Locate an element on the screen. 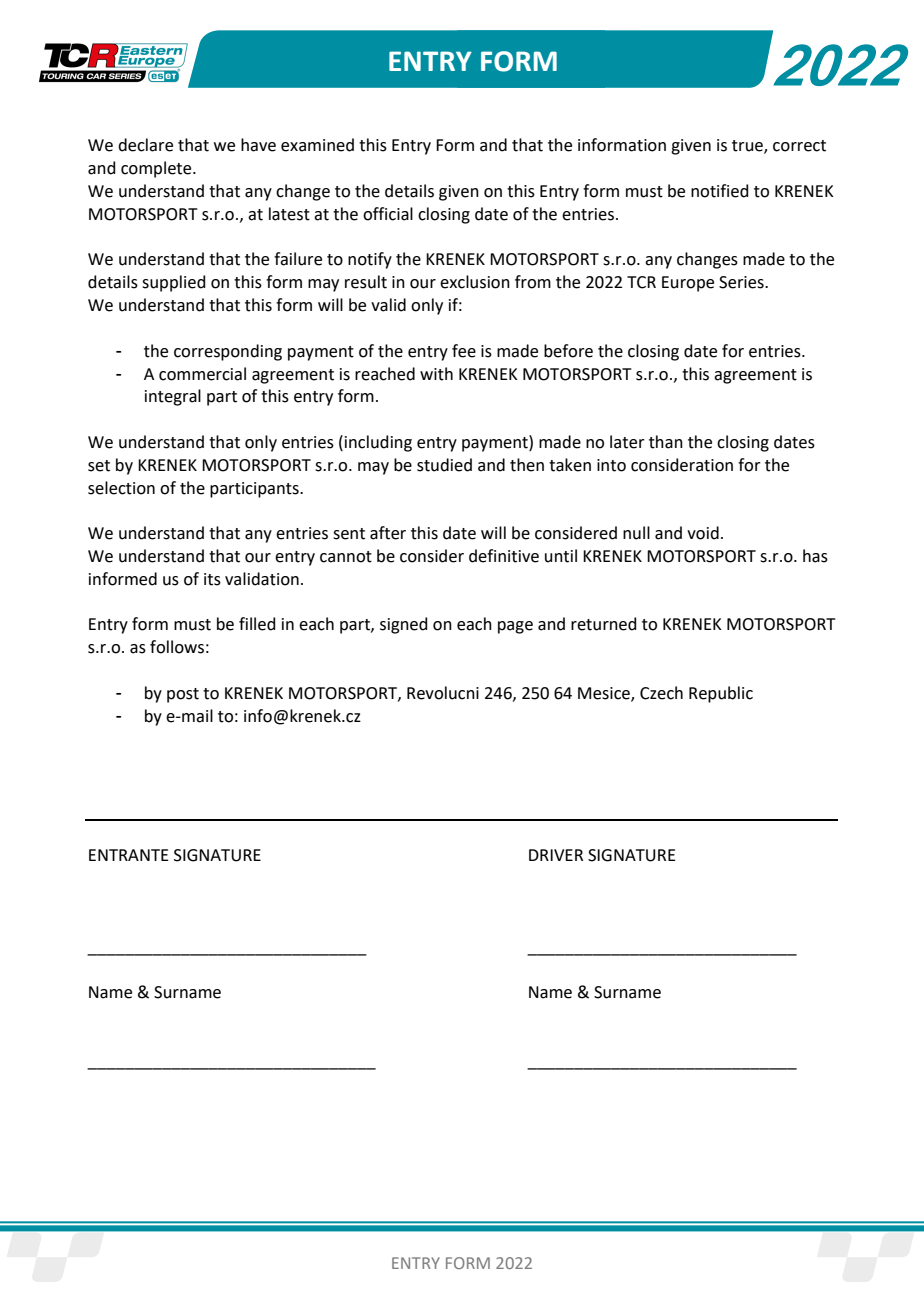  integral is located at coordinates (173, 397).
